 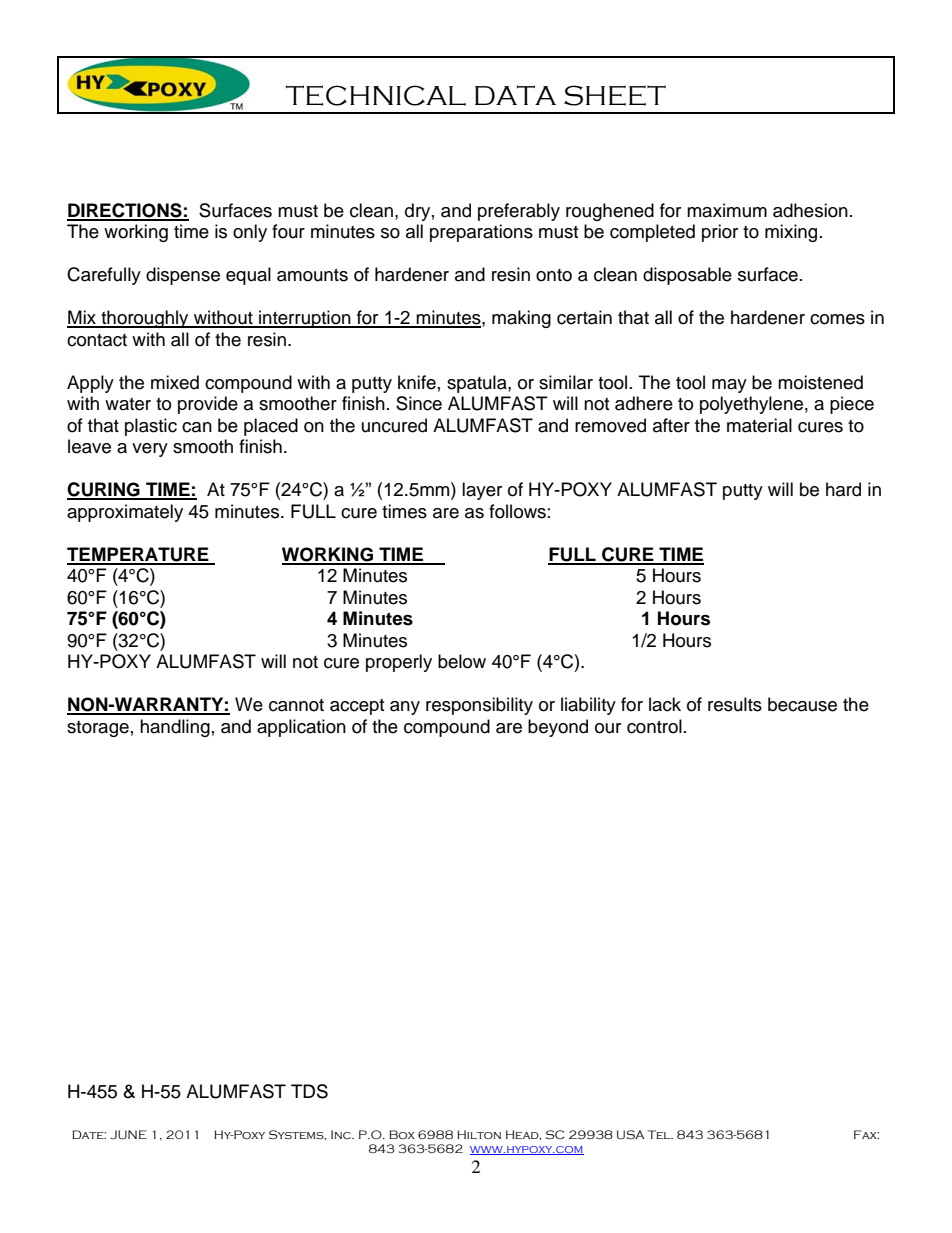 What do you see at coordinates (139, 555) in the image?
I see `TEMPERATURE` at bounding box center [139, 555].
